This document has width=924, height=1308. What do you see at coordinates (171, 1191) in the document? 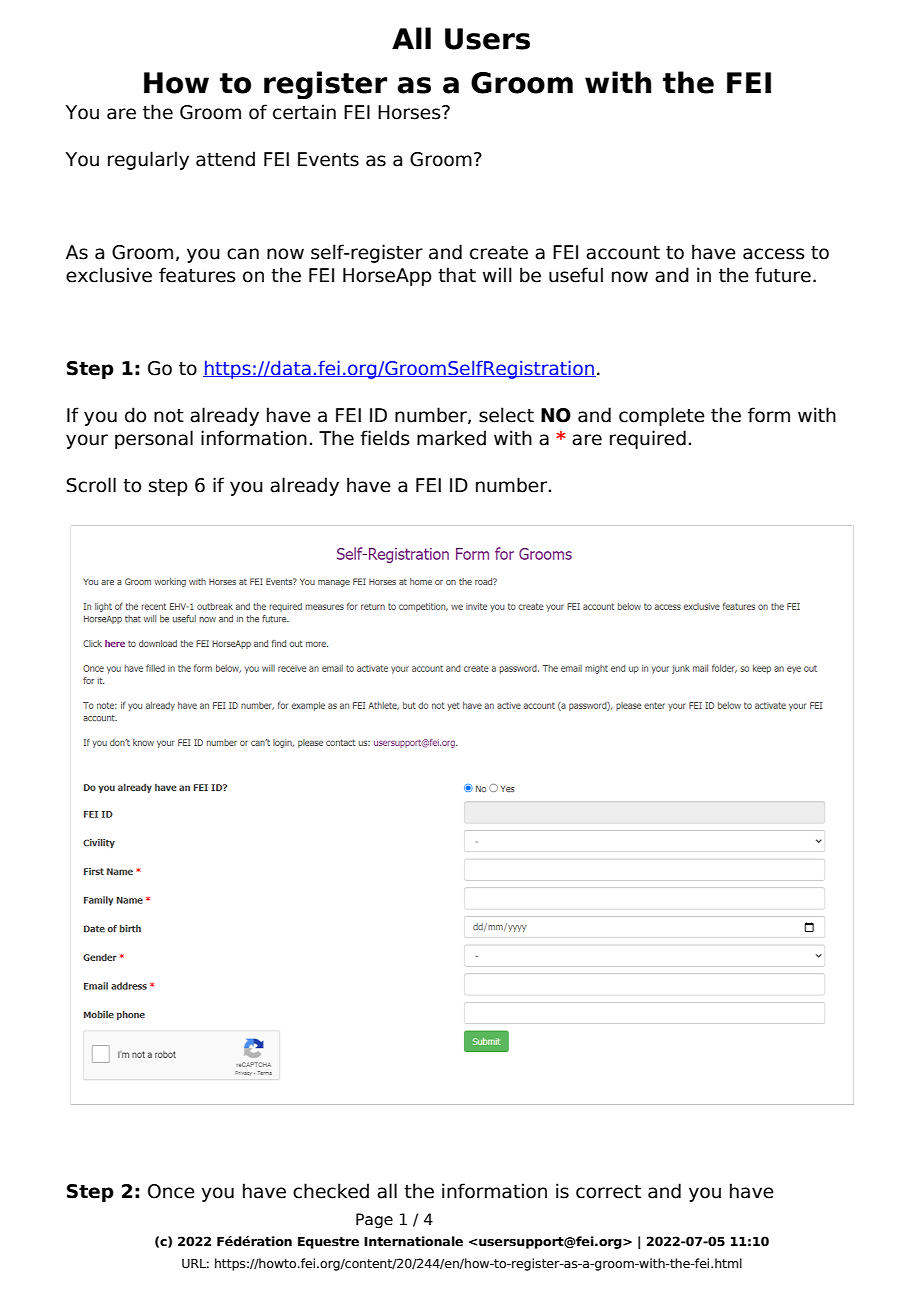
I see `Once` at bounding box center [171, 1191].
